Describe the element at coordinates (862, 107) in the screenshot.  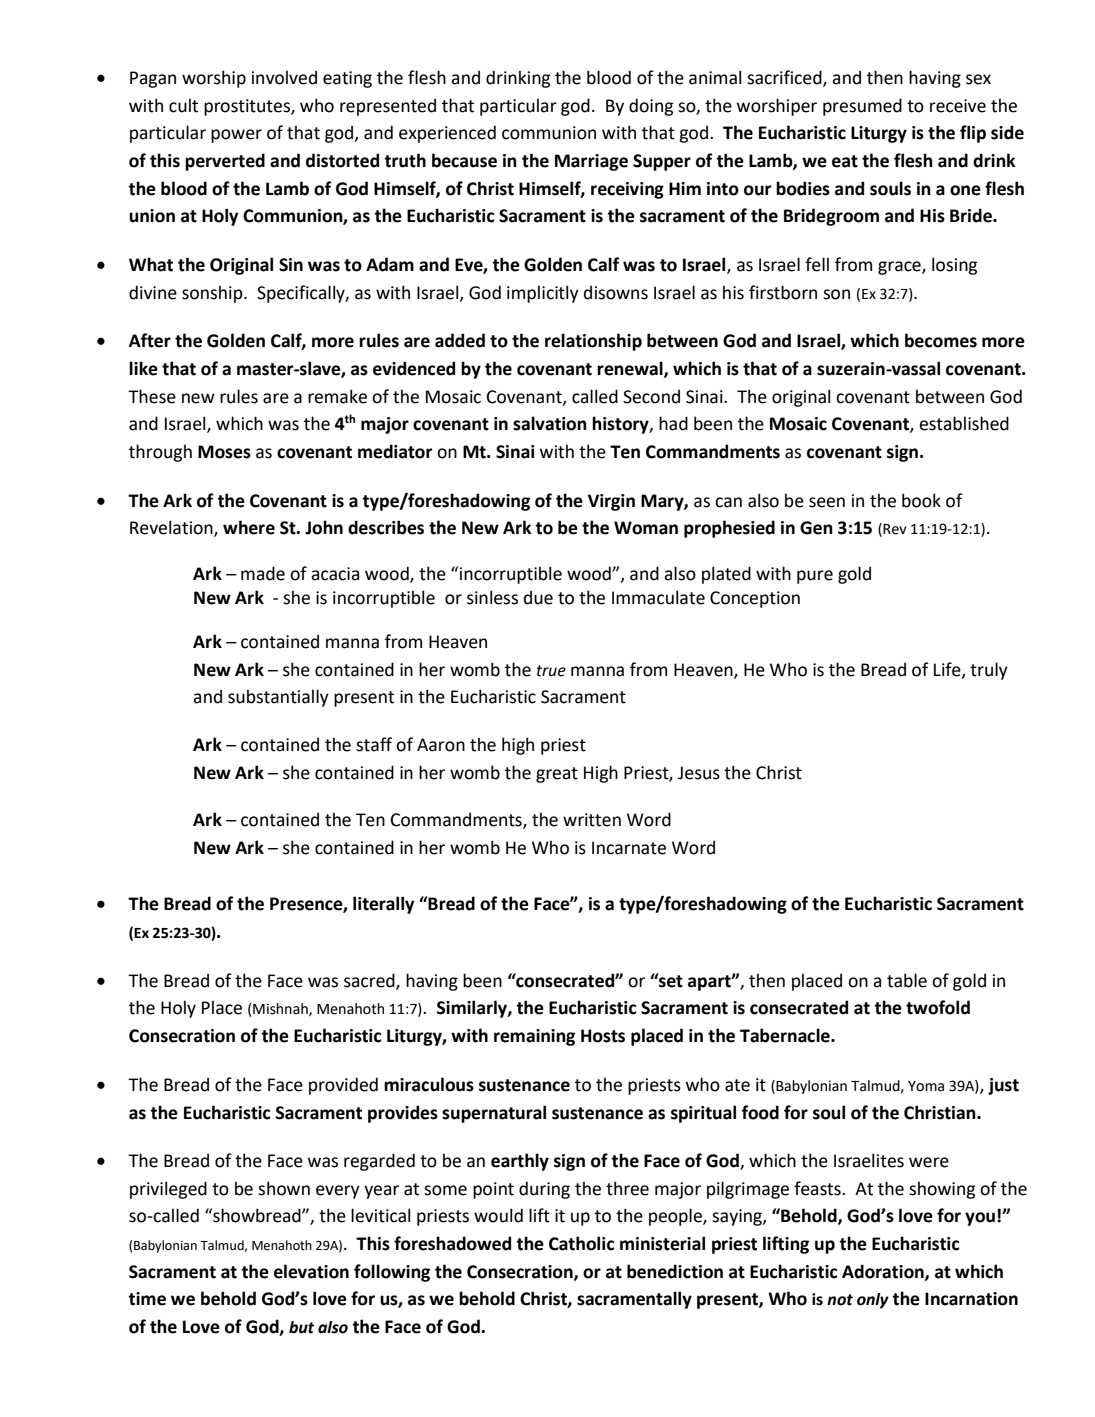
I see `presumed` at that location.
